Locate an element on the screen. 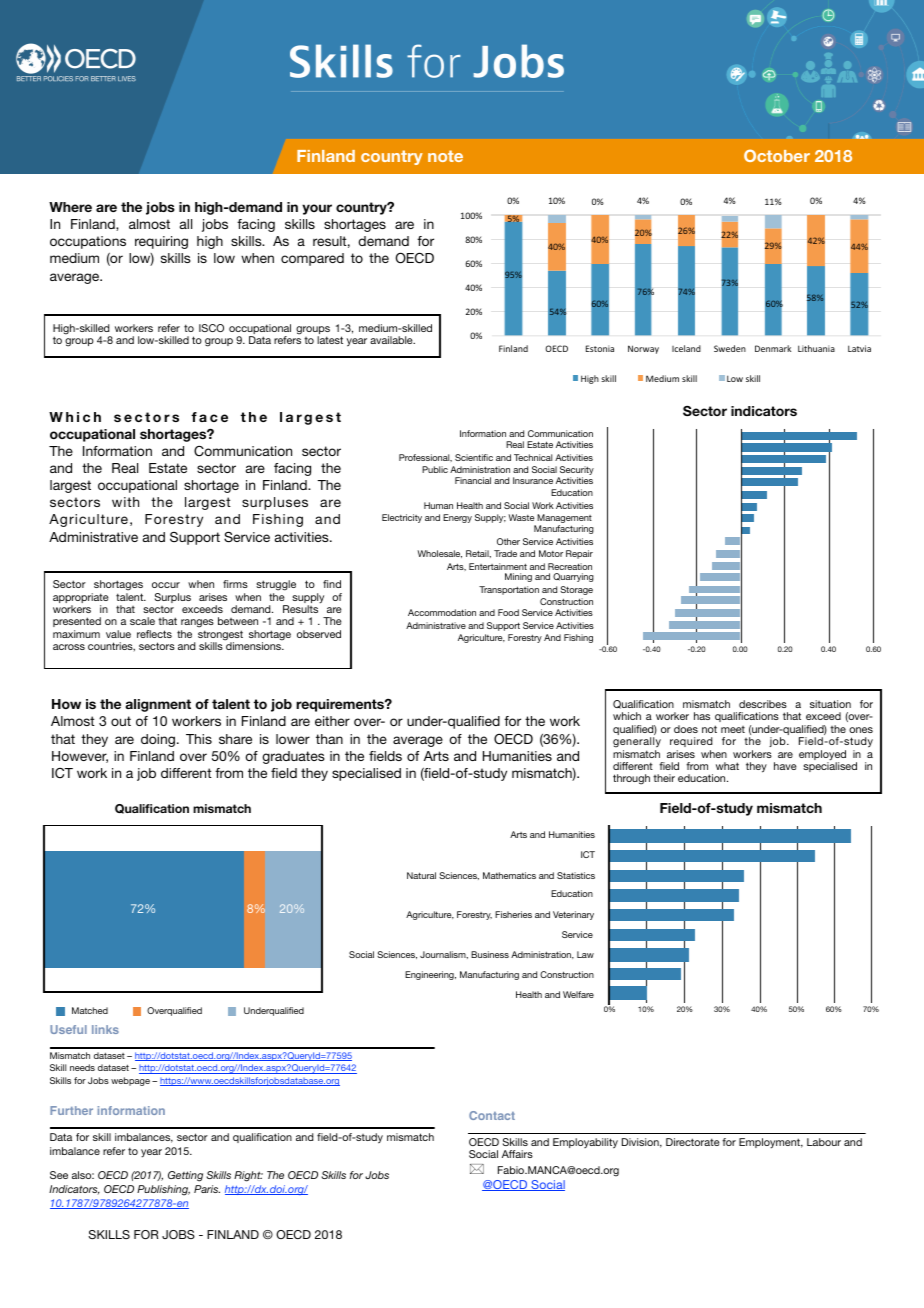 This screenshot has width=924, height=1308. Employment is located at coordinates (771, 1143).
